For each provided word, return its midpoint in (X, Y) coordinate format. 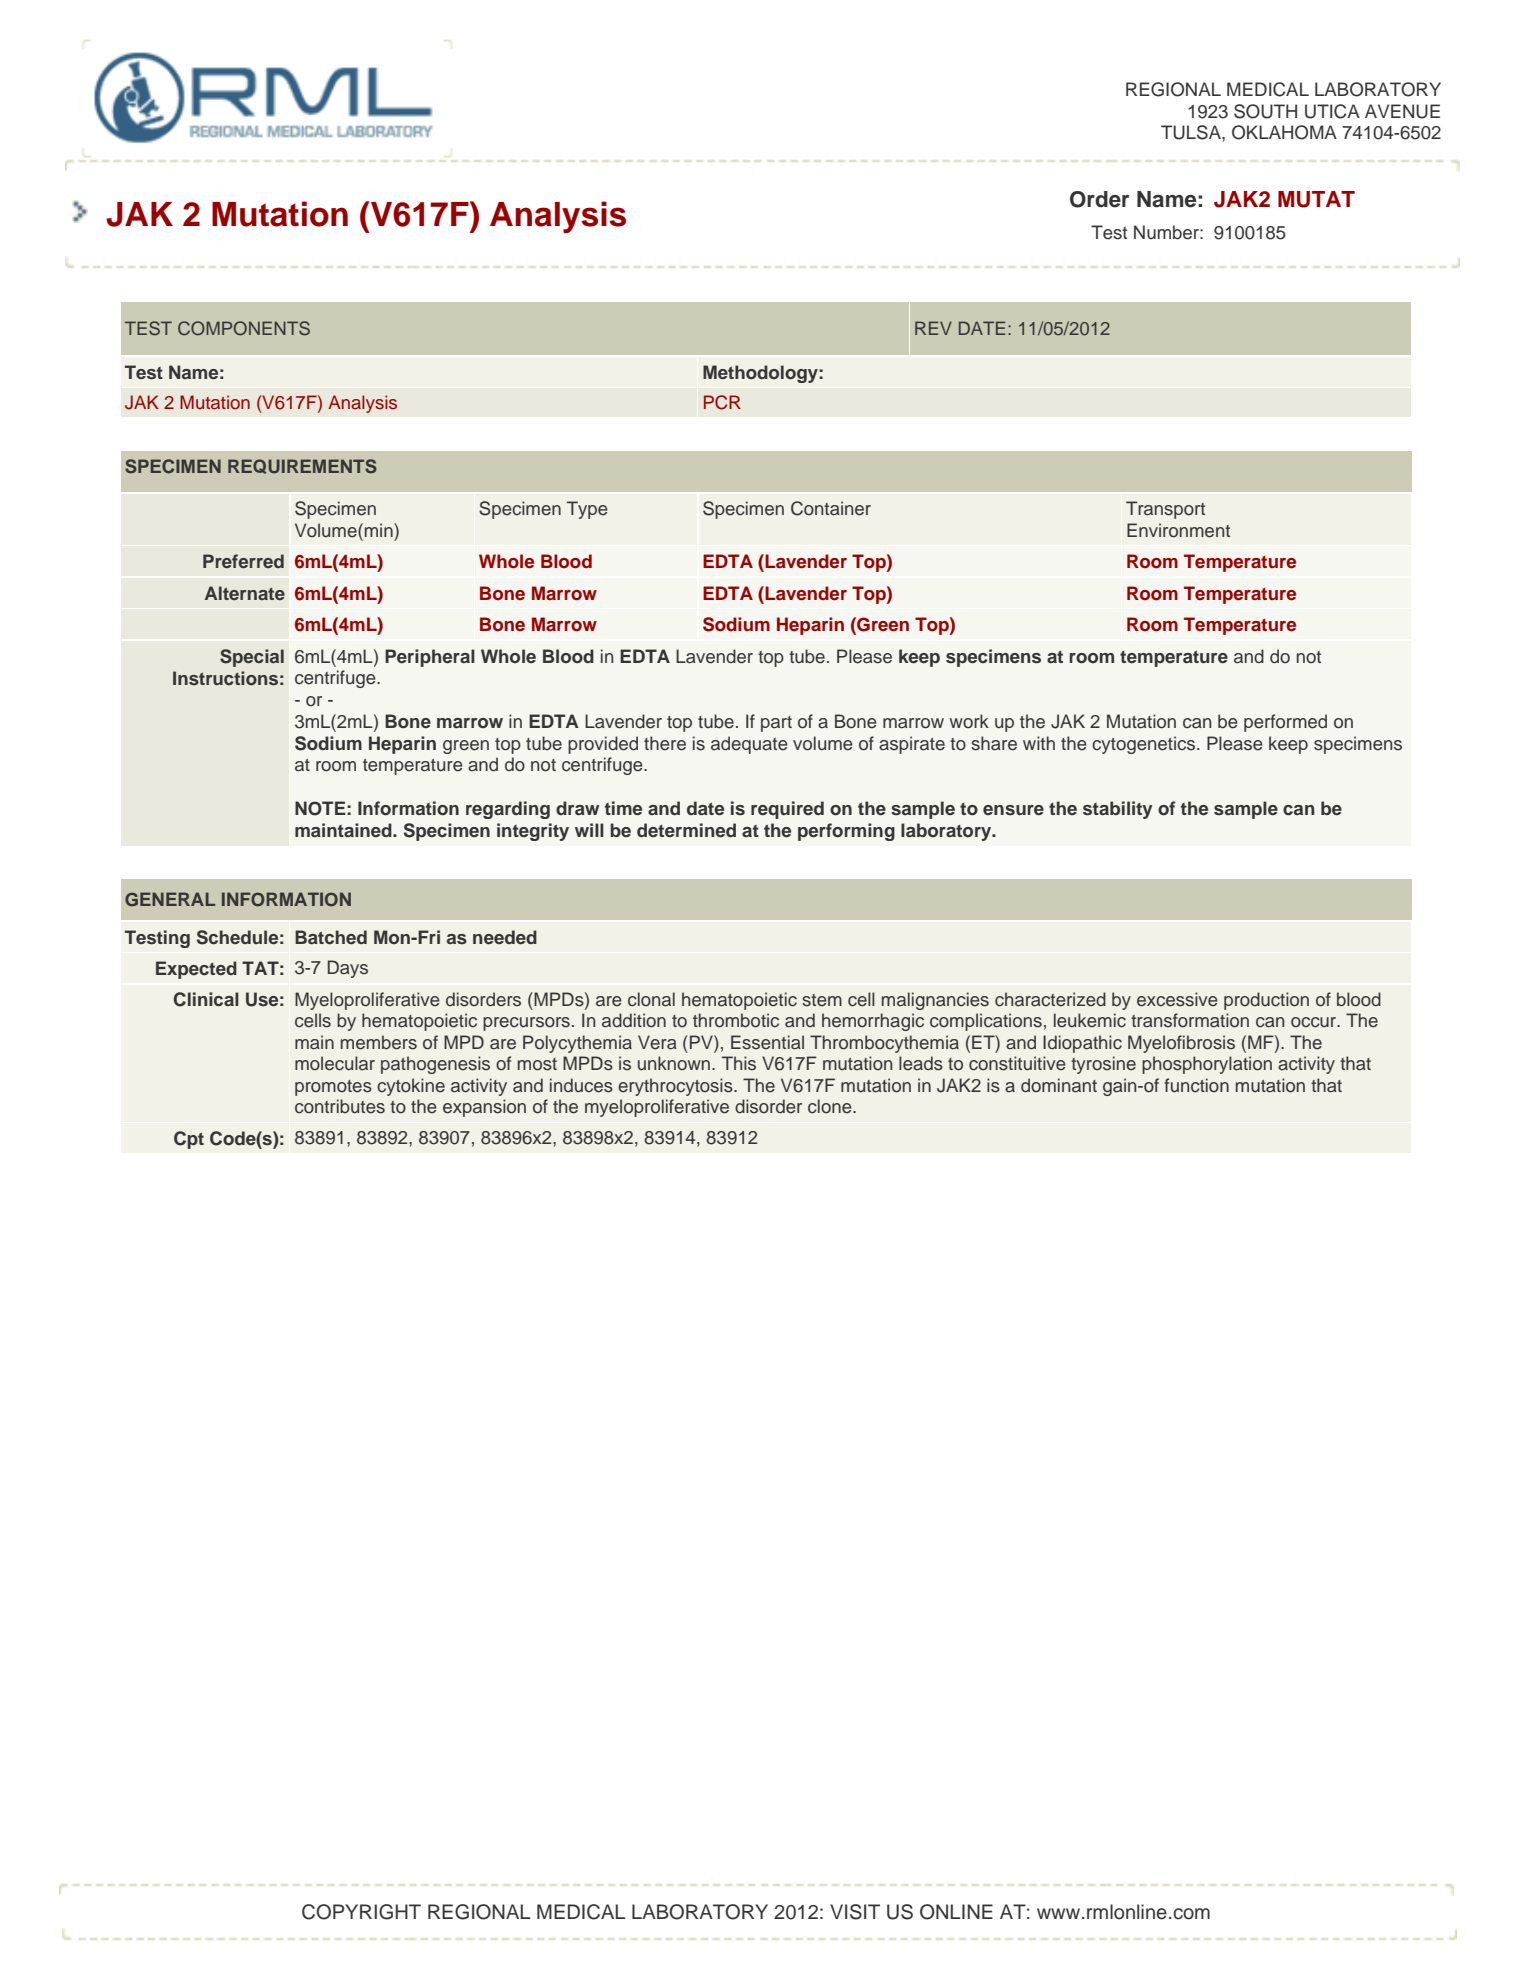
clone (831, 1106)
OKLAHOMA (1284, 132)
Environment (1178, 530)
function (1196, 1085)
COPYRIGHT (361, 1912)
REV (933, 328)
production (1266, 1001)
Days (348, 969)
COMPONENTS (244, 328)
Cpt (189, 1140)
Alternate (245, 593)
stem (822, 1000)
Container (831, 508)
